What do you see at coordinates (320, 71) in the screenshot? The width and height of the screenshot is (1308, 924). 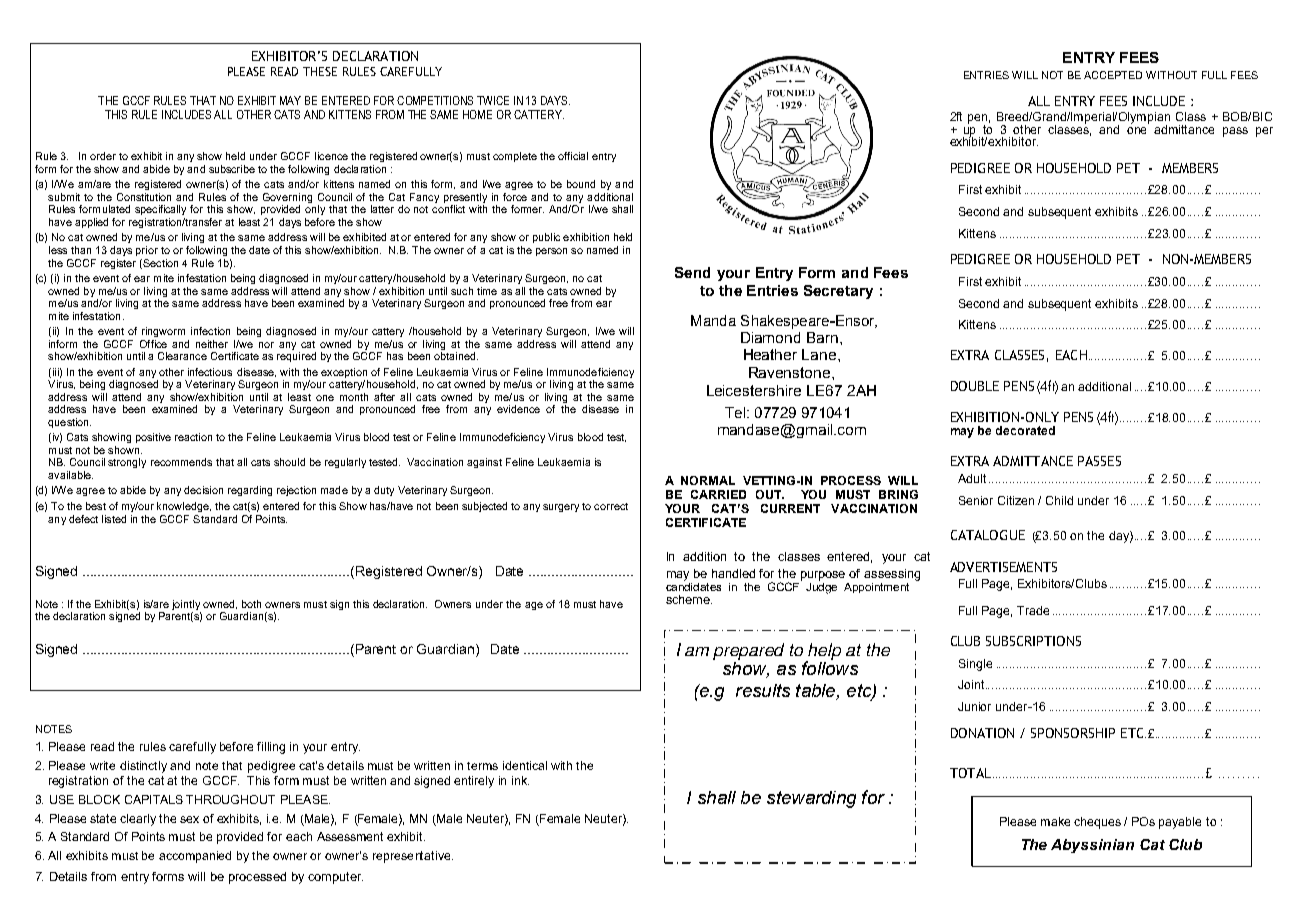 I see `THESE` at bounding box center [320, 71].
